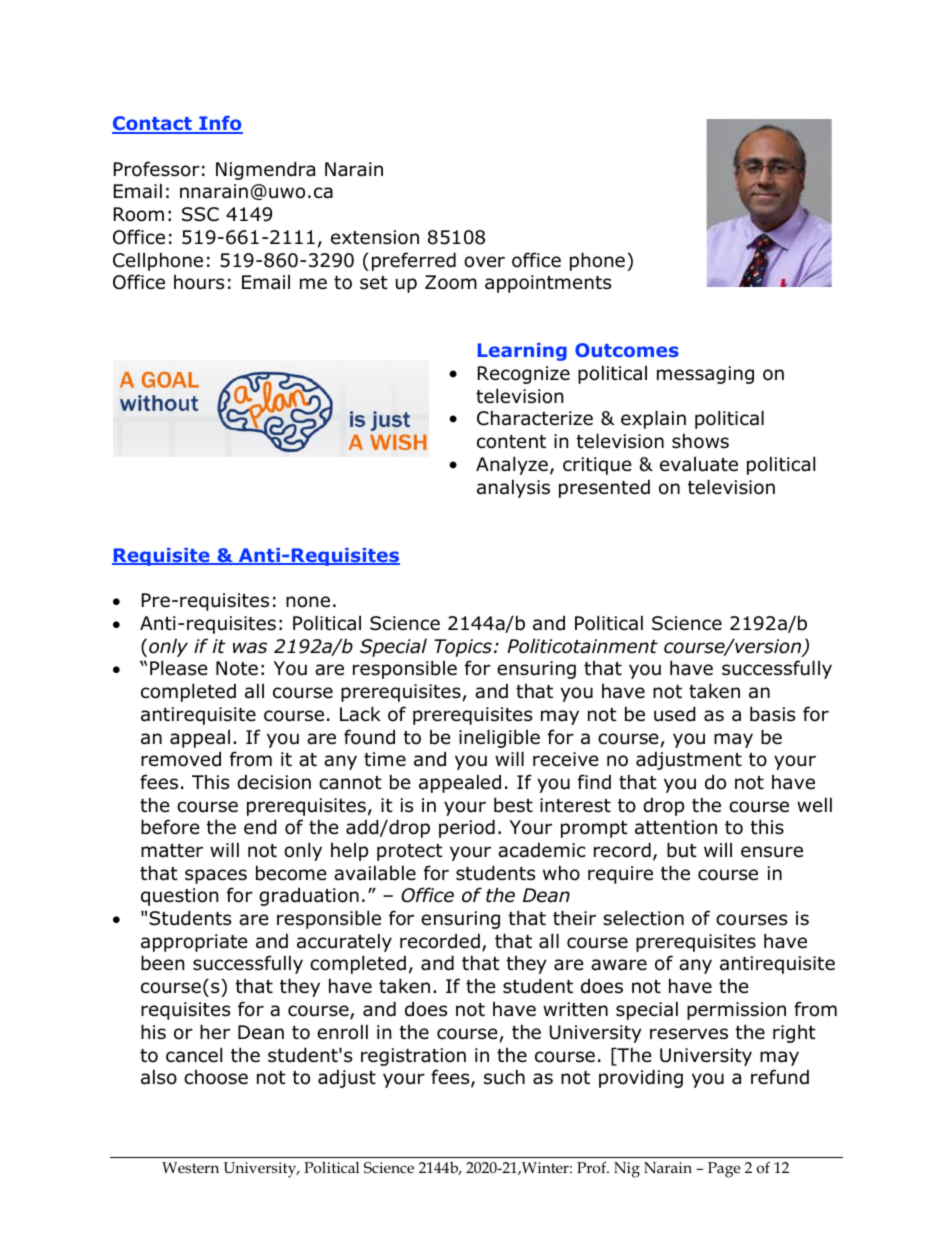 Image resolution: width=952 pixels, height=1233 pixels. Describe the element at coordinates (190, 1167) in the screenshot. I see `Western` at that location.
